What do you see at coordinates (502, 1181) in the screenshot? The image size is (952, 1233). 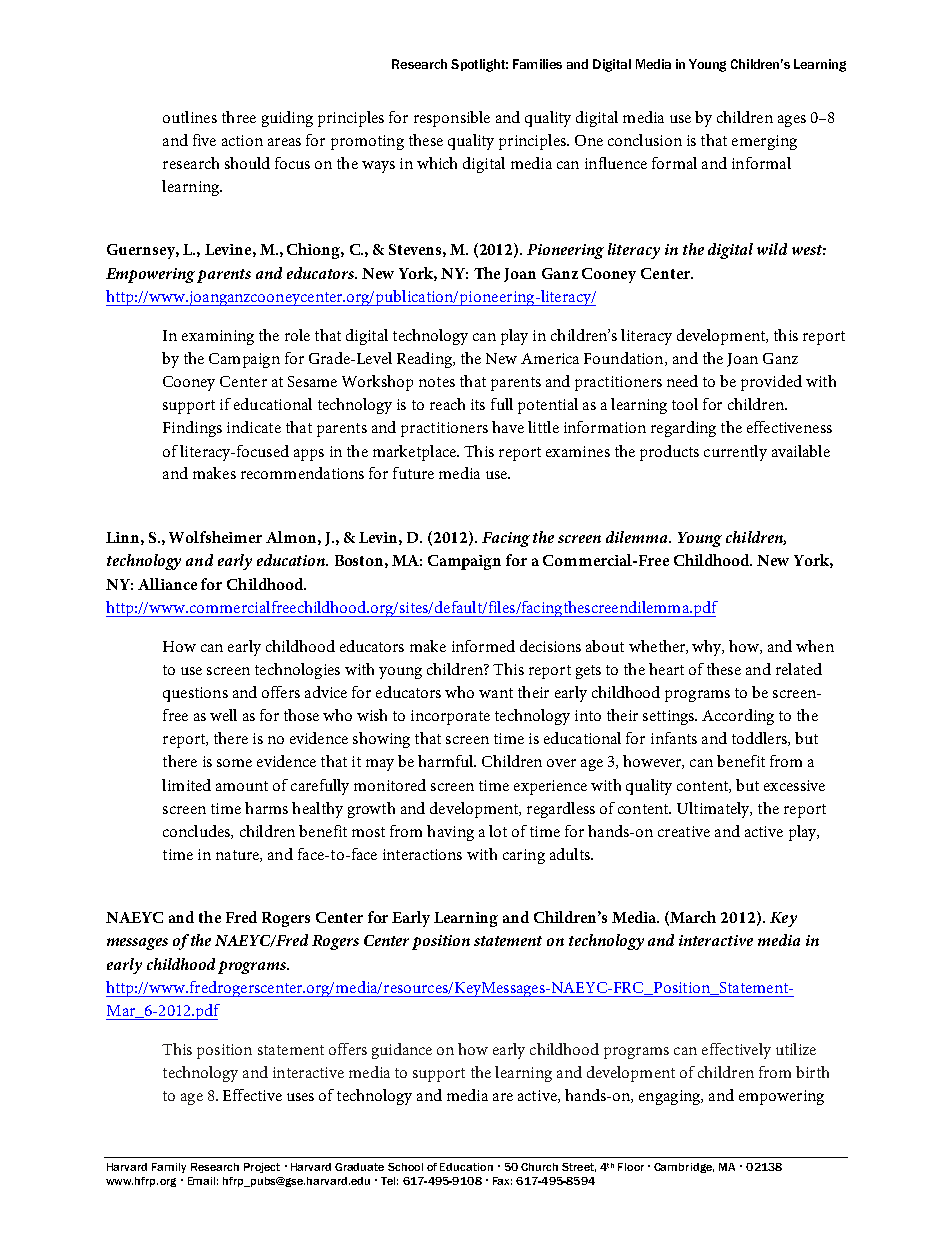 I see `Fax` at bounding box center [502, 1181].
